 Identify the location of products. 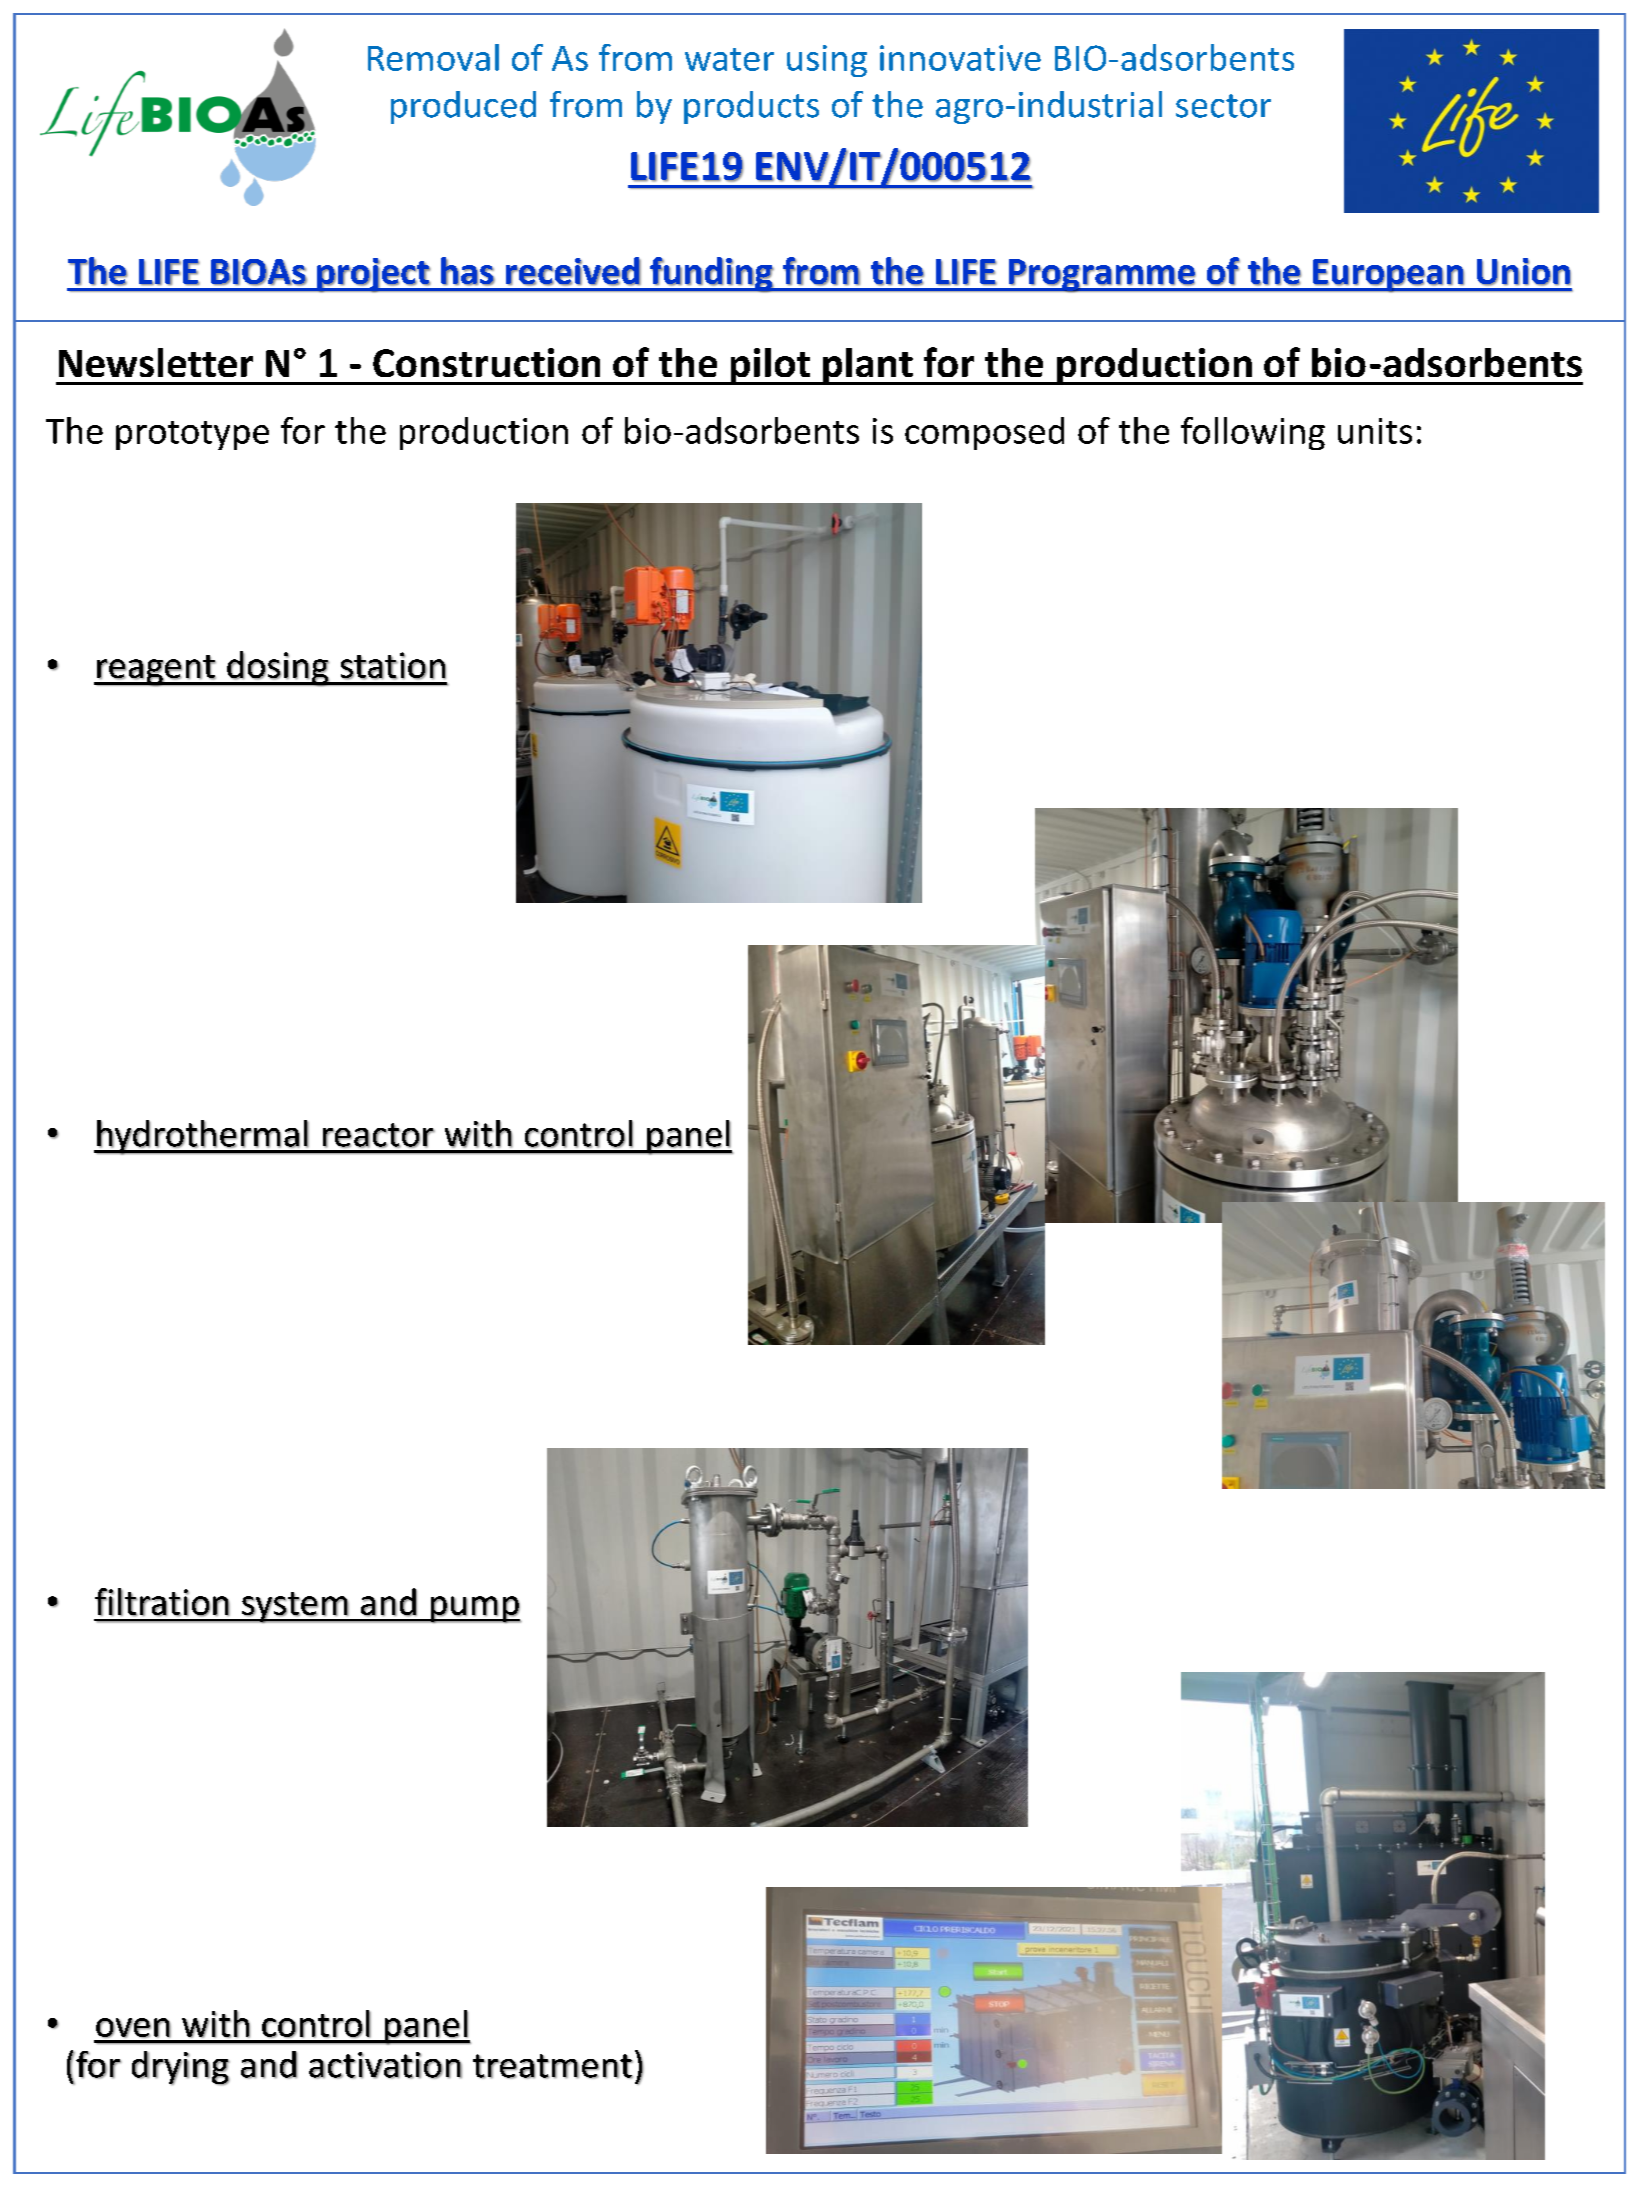
(751, 107).
